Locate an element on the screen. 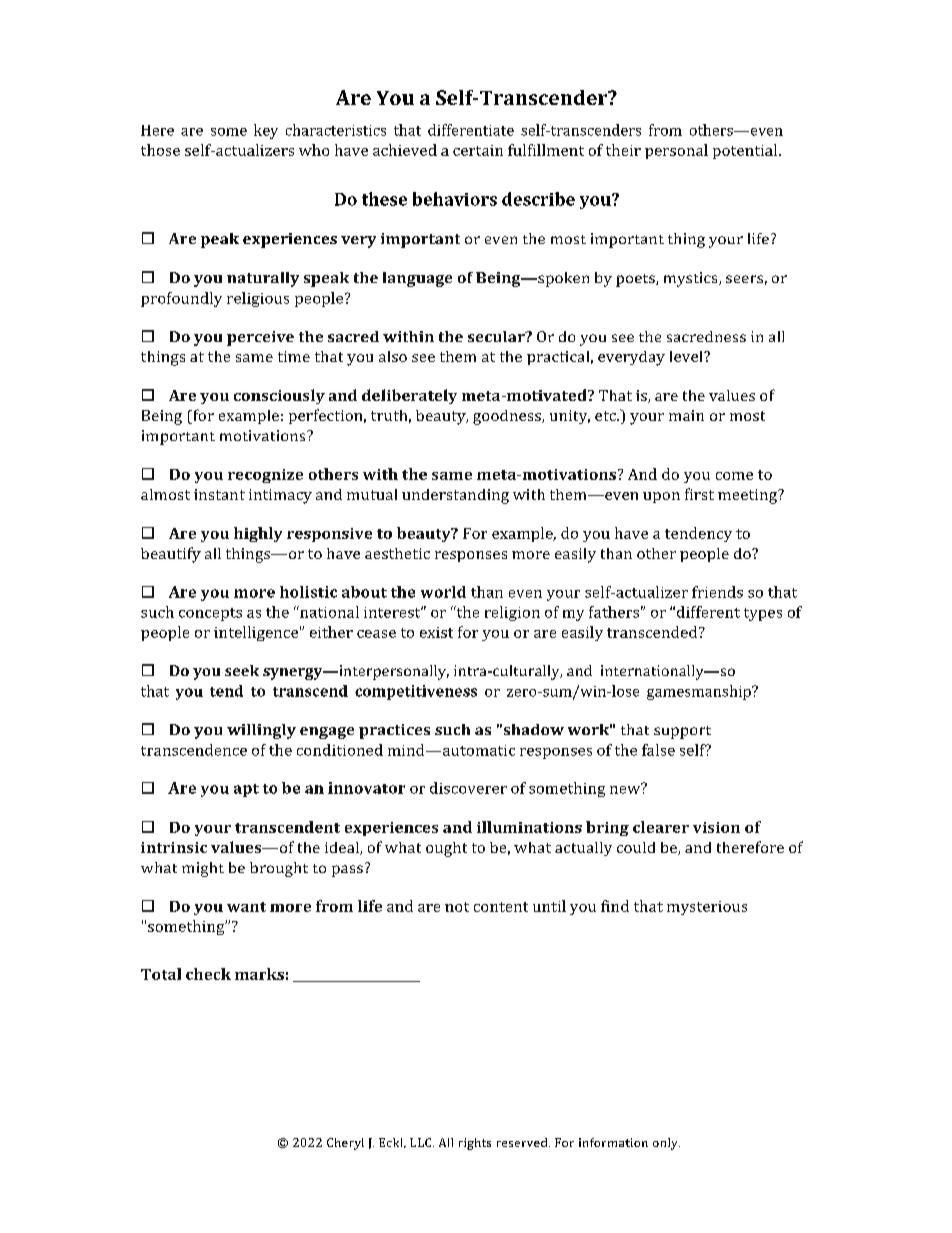  Cheryl is located at coordinates (345, 1144).
